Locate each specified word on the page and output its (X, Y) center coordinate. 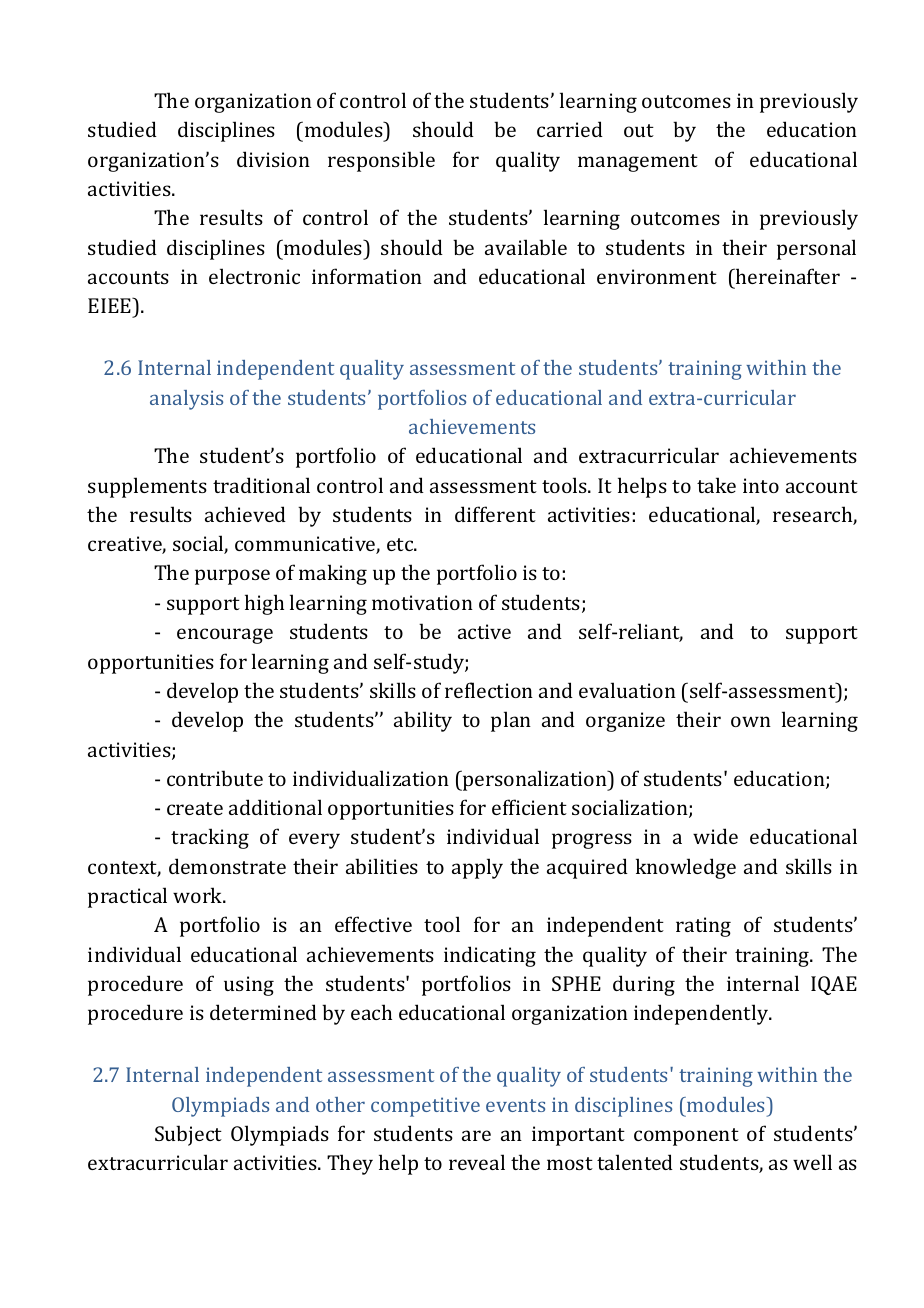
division (273, 159)
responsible (381, 161)
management (638, 163)
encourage (225, 636)
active (484, 631)
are (476, 1135)
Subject (188, 1135)
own (751, 721)
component (686, 1137)
